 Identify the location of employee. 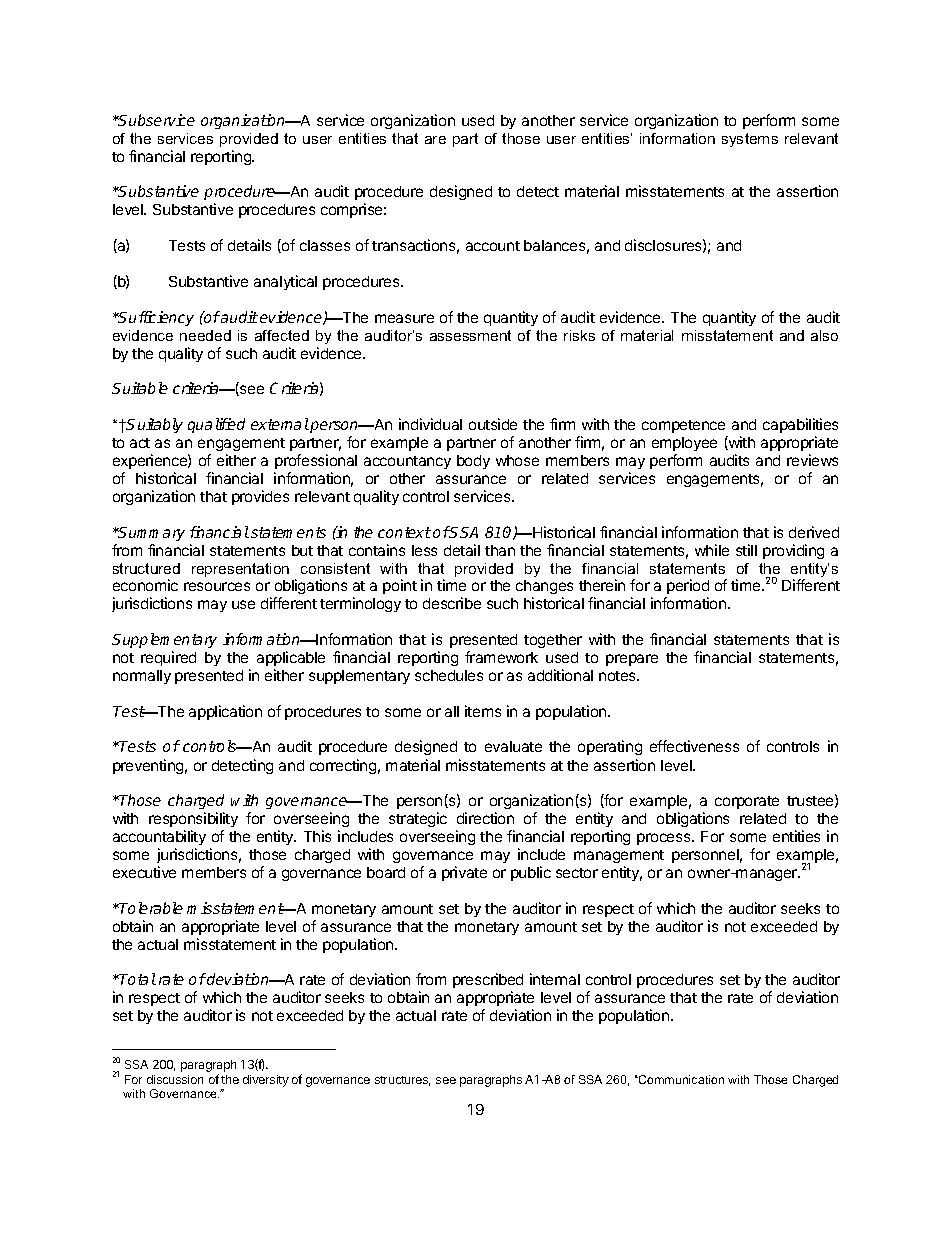
(684, 446).
